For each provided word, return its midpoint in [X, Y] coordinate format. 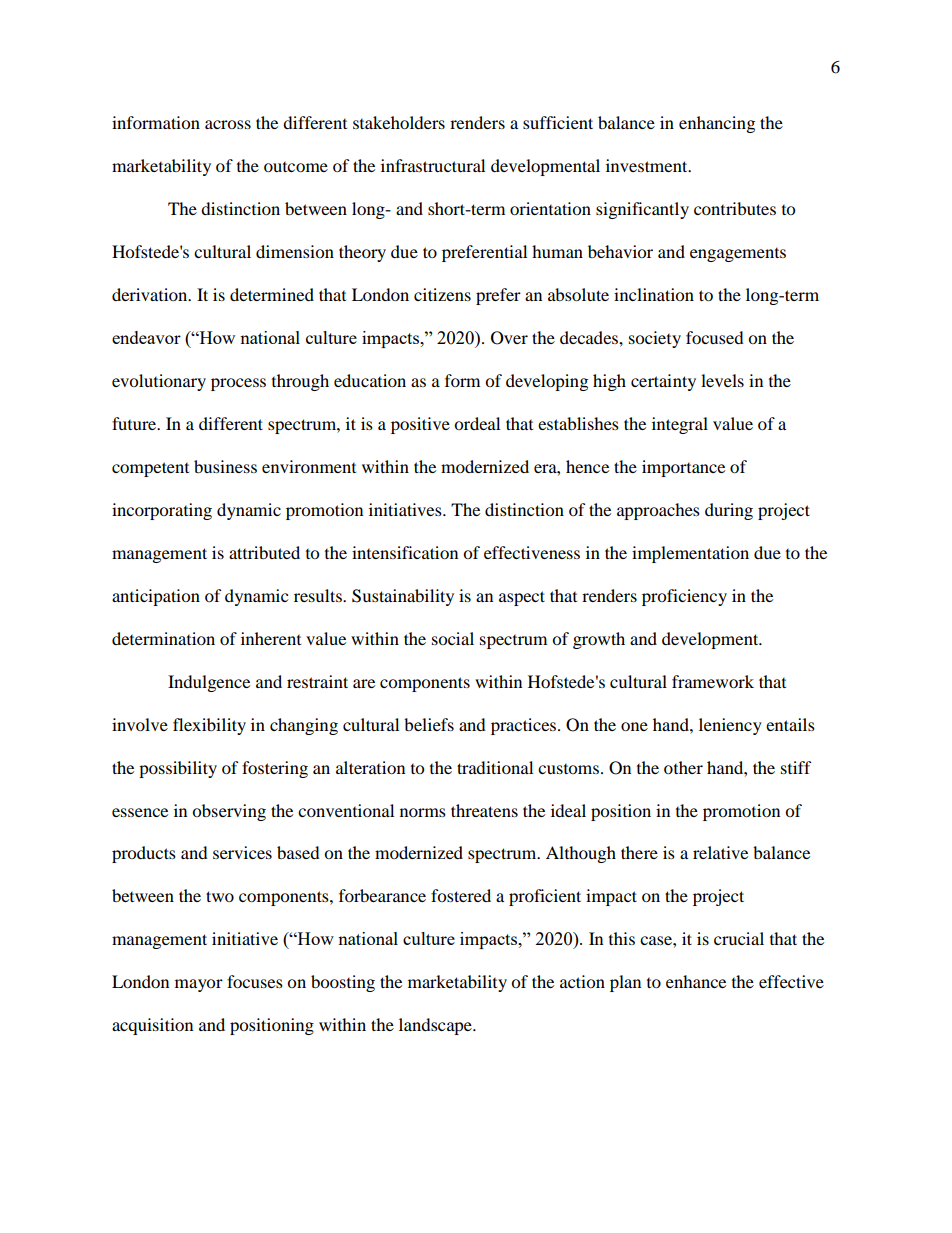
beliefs [429, 724]
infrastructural [433, 165]
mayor [199, 985]
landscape [436, 1026]
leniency [730, 726]
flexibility [209, 726]
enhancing [717, 124]
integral [680, 425]
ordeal [477, 423]
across [228, 124]
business [225, 466]
